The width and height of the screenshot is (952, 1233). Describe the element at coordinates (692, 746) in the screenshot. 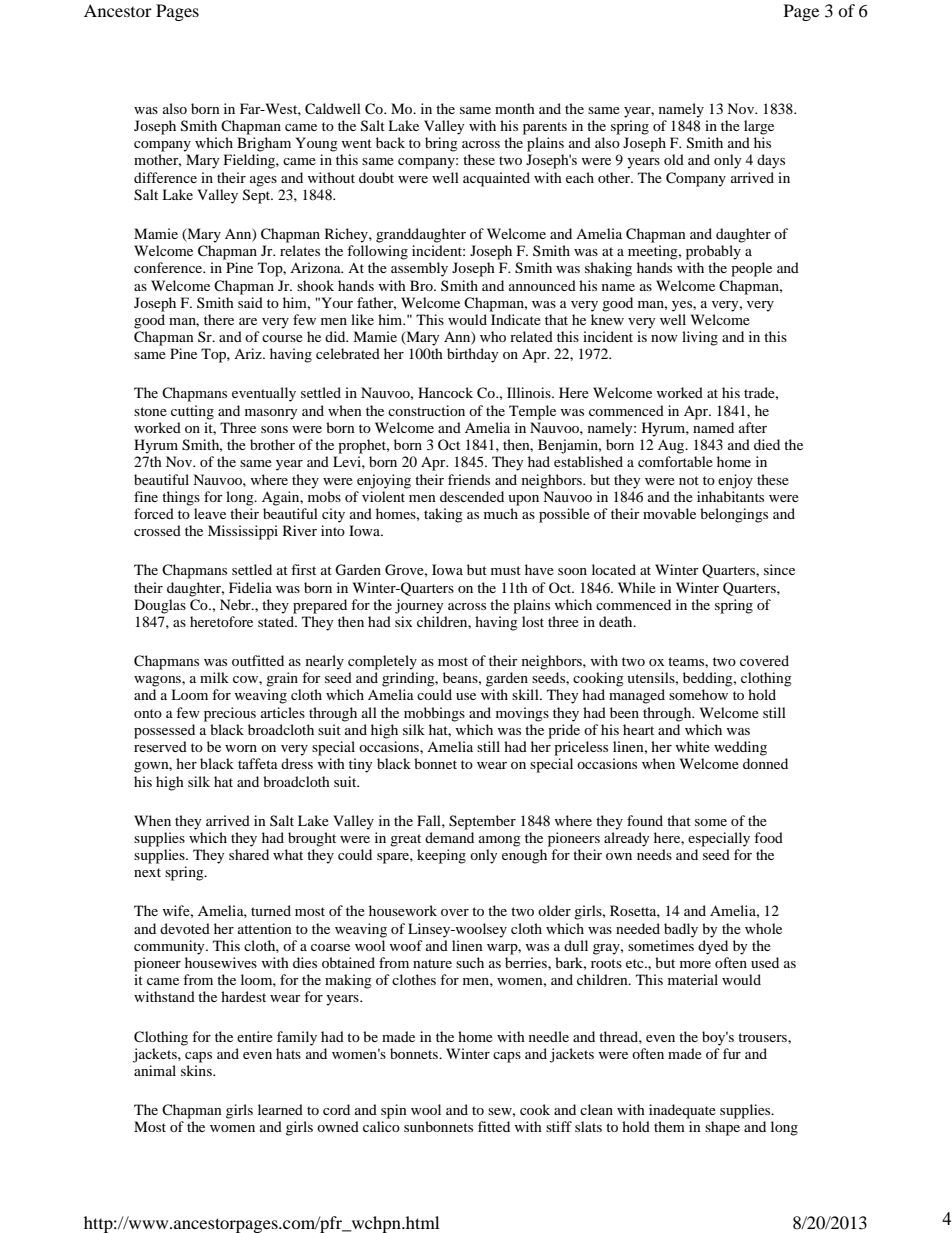

I see `white` at that location.
